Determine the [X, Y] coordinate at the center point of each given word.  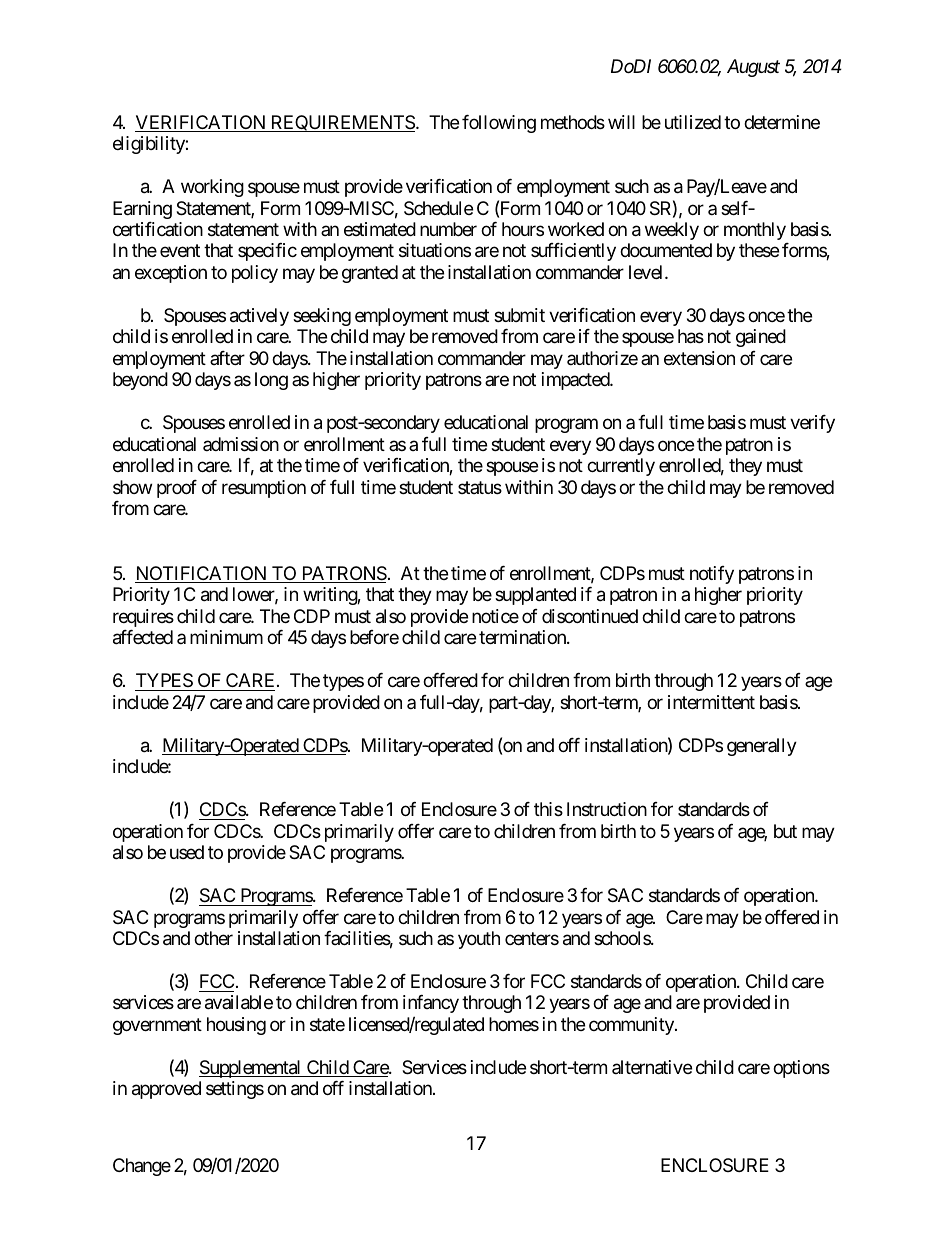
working [212, 188]
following [499, 124]
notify [712, 575]
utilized [693, 122]
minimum [226, 637]
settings [235, 1090]
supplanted [535, 596]
